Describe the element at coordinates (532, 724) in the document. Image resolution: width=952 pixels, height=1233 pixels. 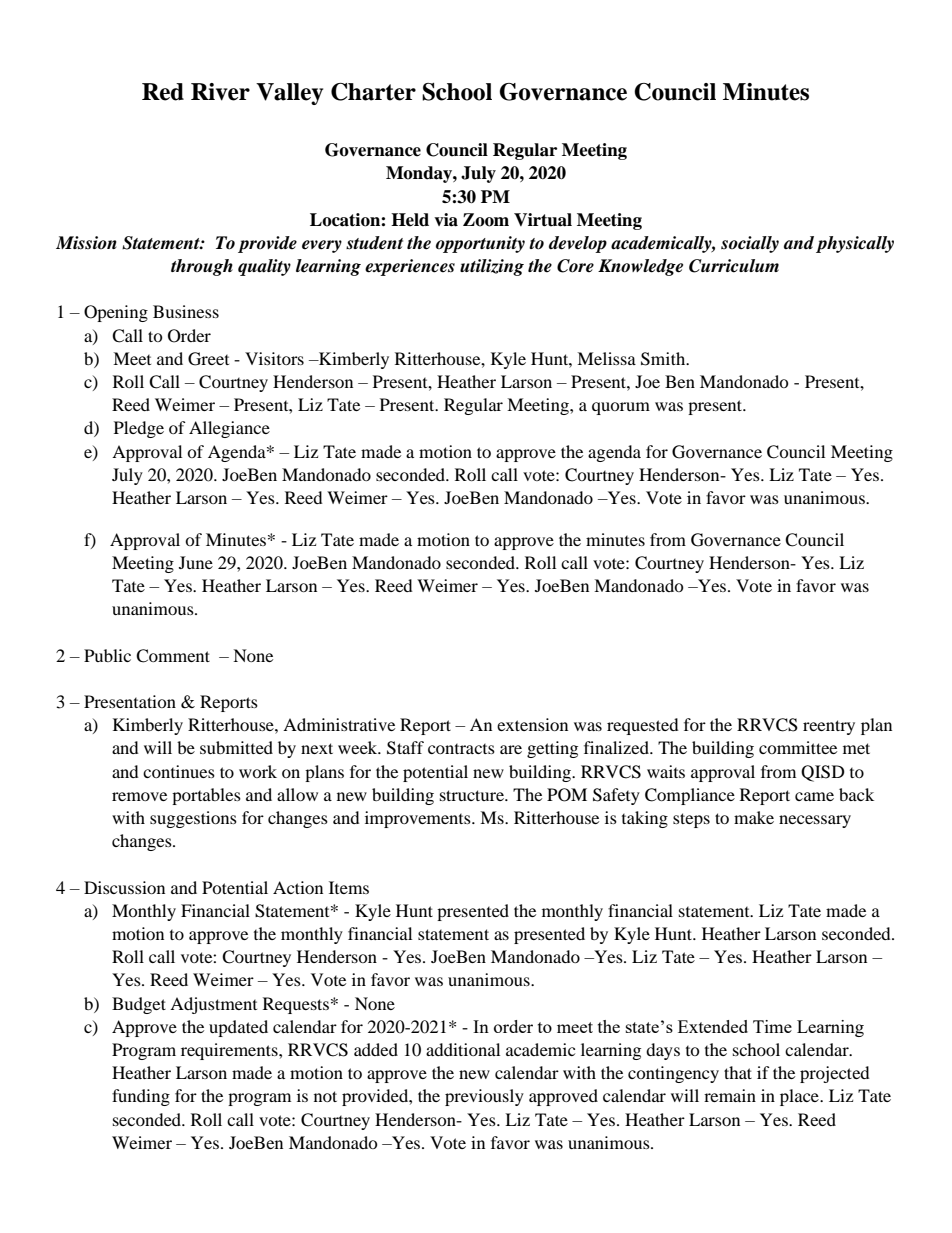
I see `extension` at that location.
